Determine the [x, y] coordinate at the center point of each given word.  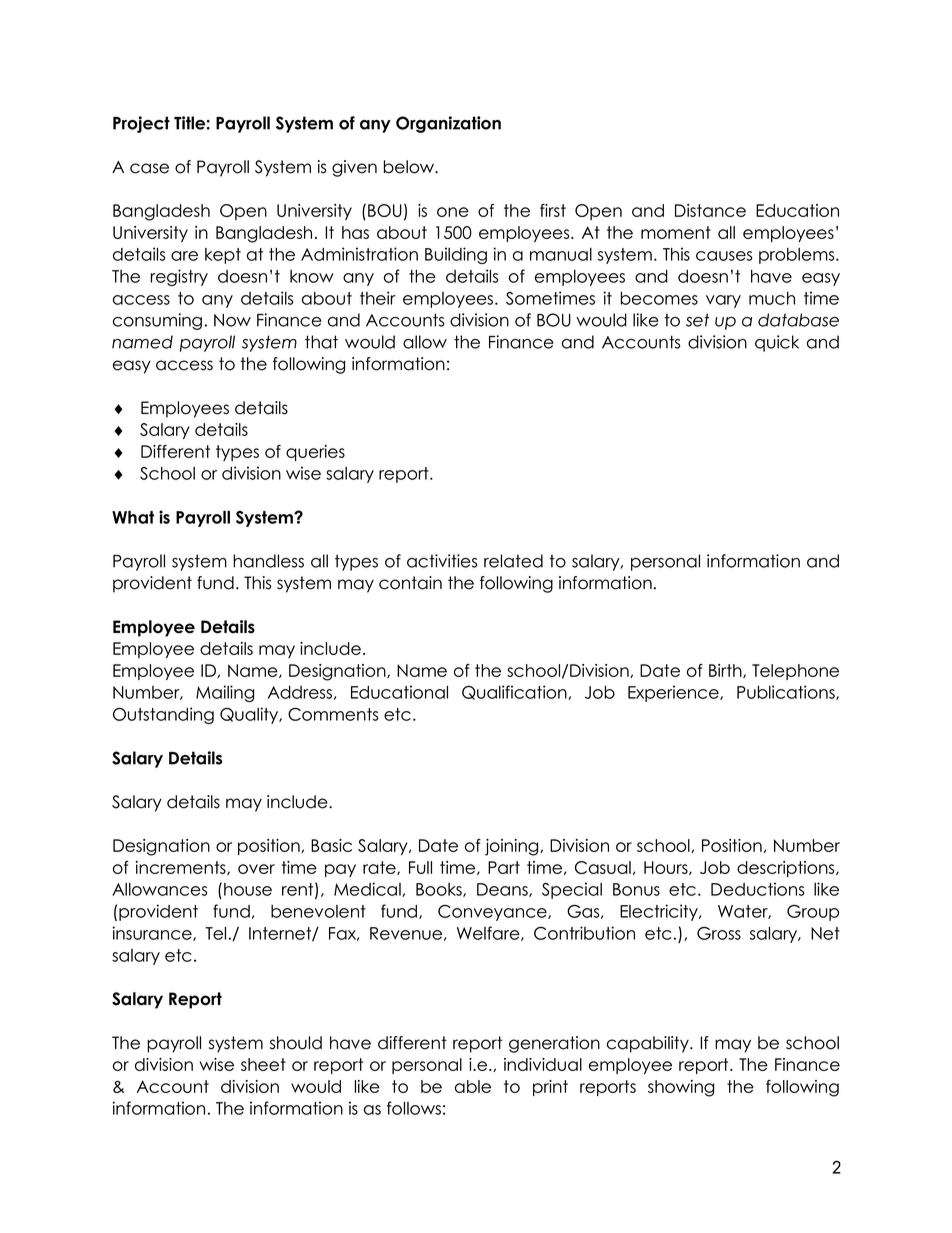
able [473, 1086]
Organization [448, 124]
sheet [263, 1064]
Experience [674, 693]
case [149, 168]
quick [777, 343]
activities [442, 561]
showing [681, 1088]
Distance [710, 210]
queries [315, 453]
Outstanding [163, 715]
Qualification [515, 692]
